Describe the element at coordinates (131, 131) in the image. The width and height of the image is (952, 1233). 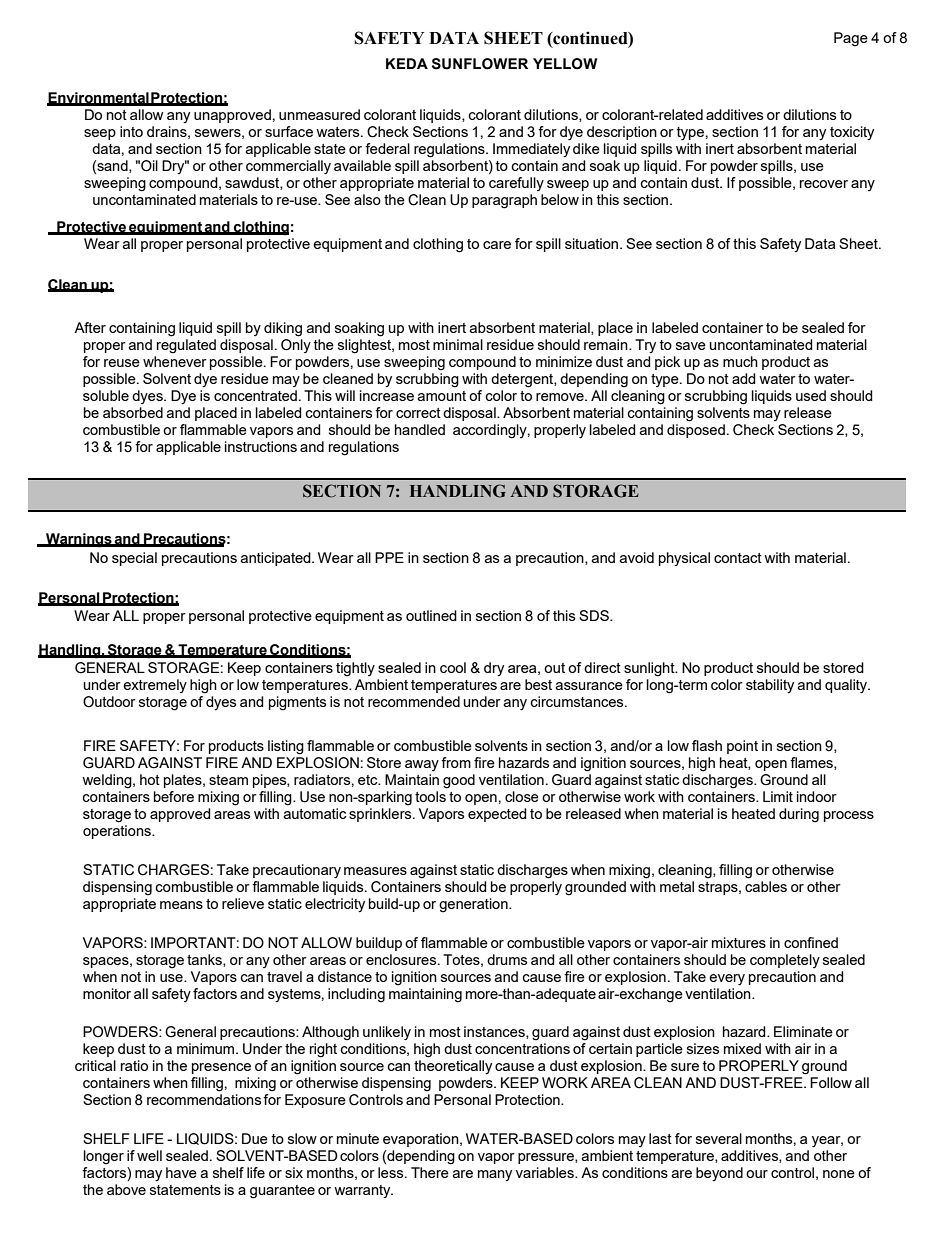
I see `into` at that location.
